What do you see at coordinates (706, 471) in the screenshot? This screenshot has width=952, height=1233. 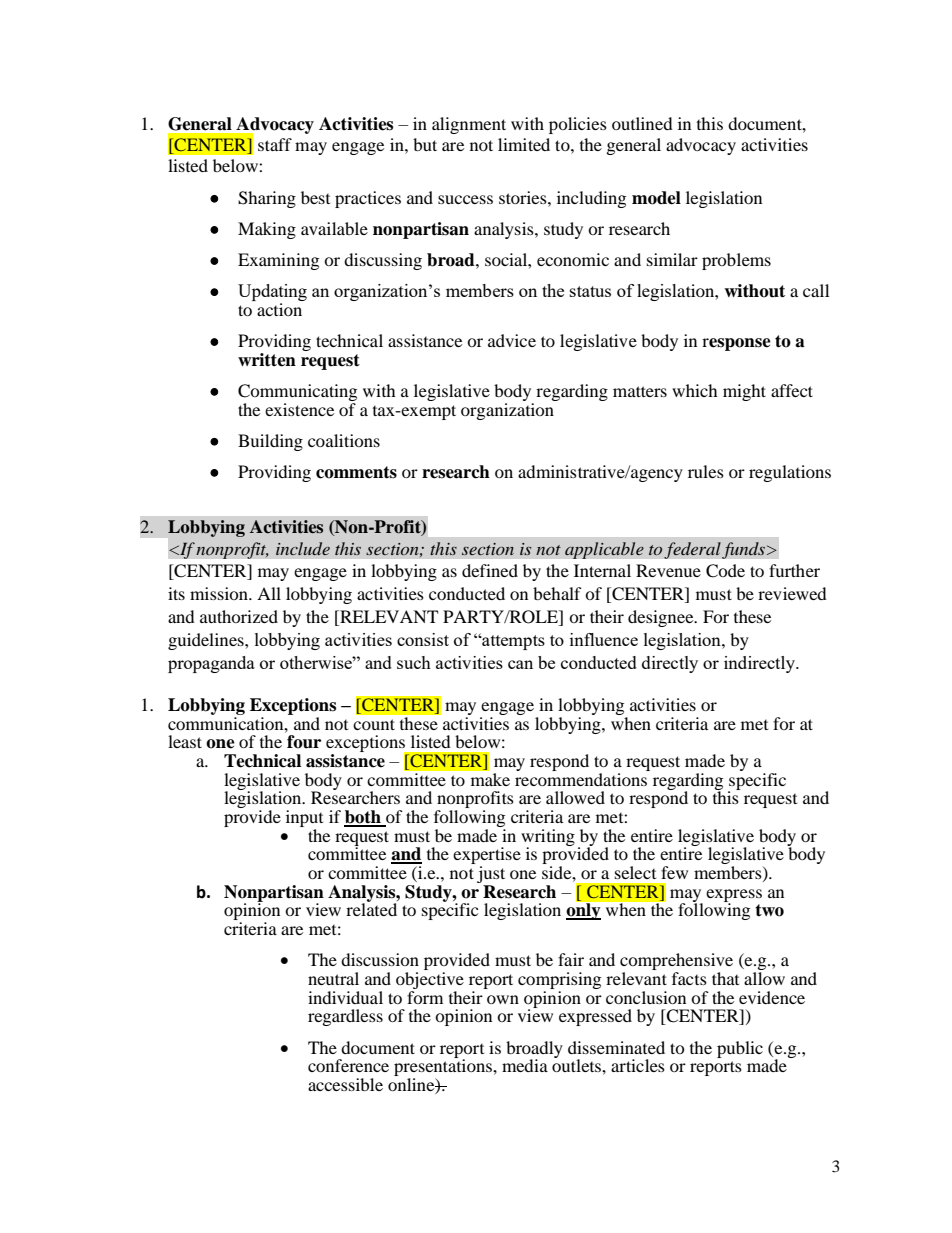 I see `rules` at bounding box center [706, 471].
